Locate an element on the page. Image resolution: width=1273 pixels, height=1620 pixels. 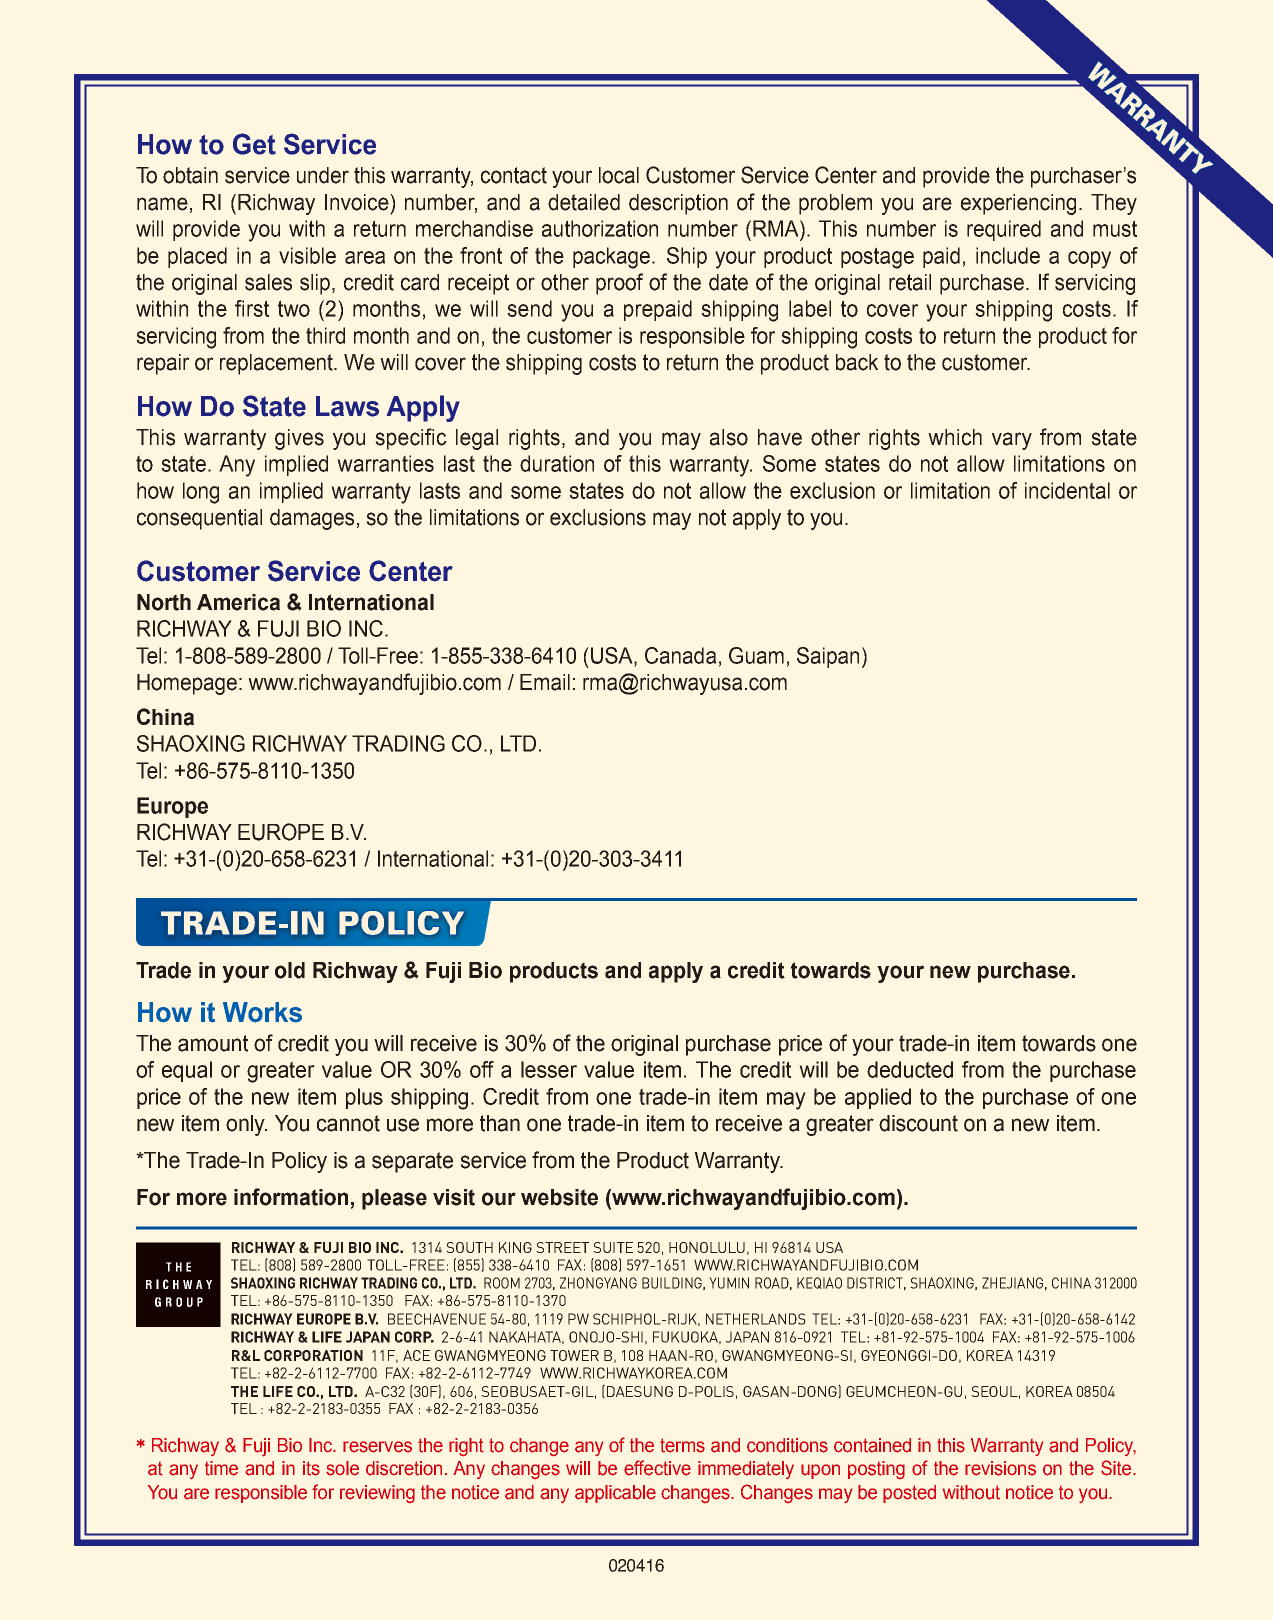
under is located at coordinates (323, 175).
